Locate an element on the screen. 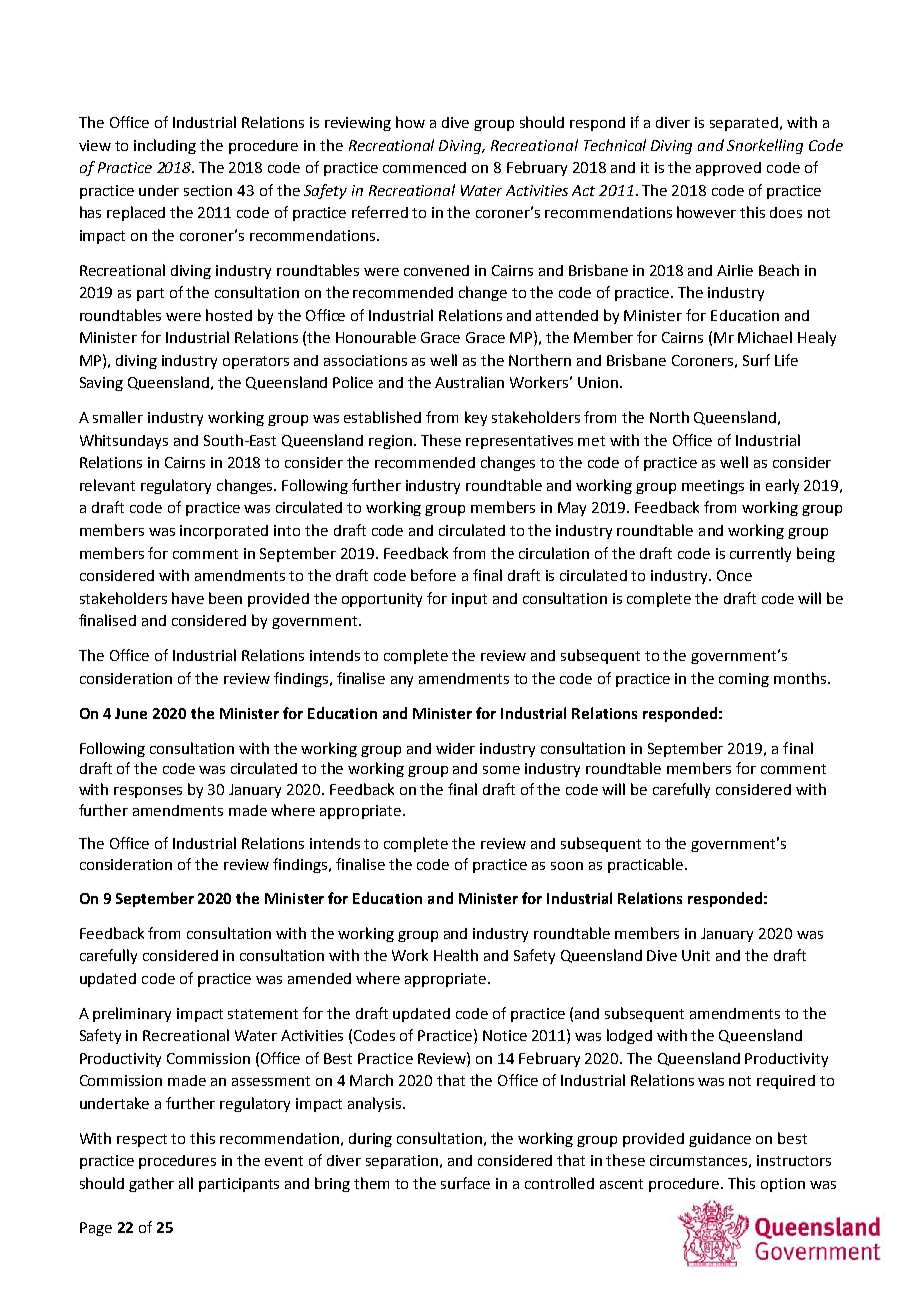 This screenshot has width=924, height=1309. approved is located at coordinates (728, 169).
